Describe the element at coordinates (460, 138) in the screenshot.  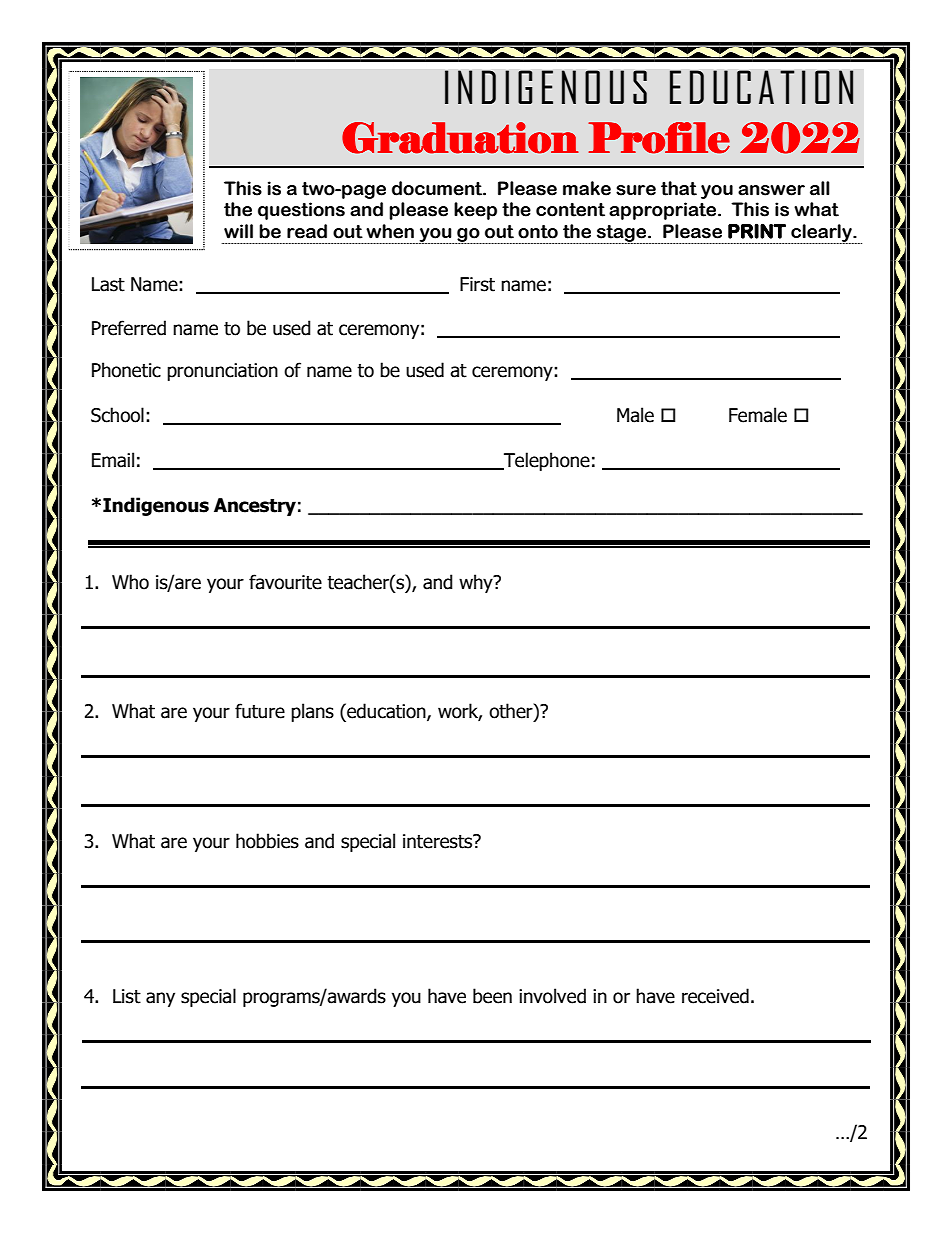
I see `Graduation` at that location.
